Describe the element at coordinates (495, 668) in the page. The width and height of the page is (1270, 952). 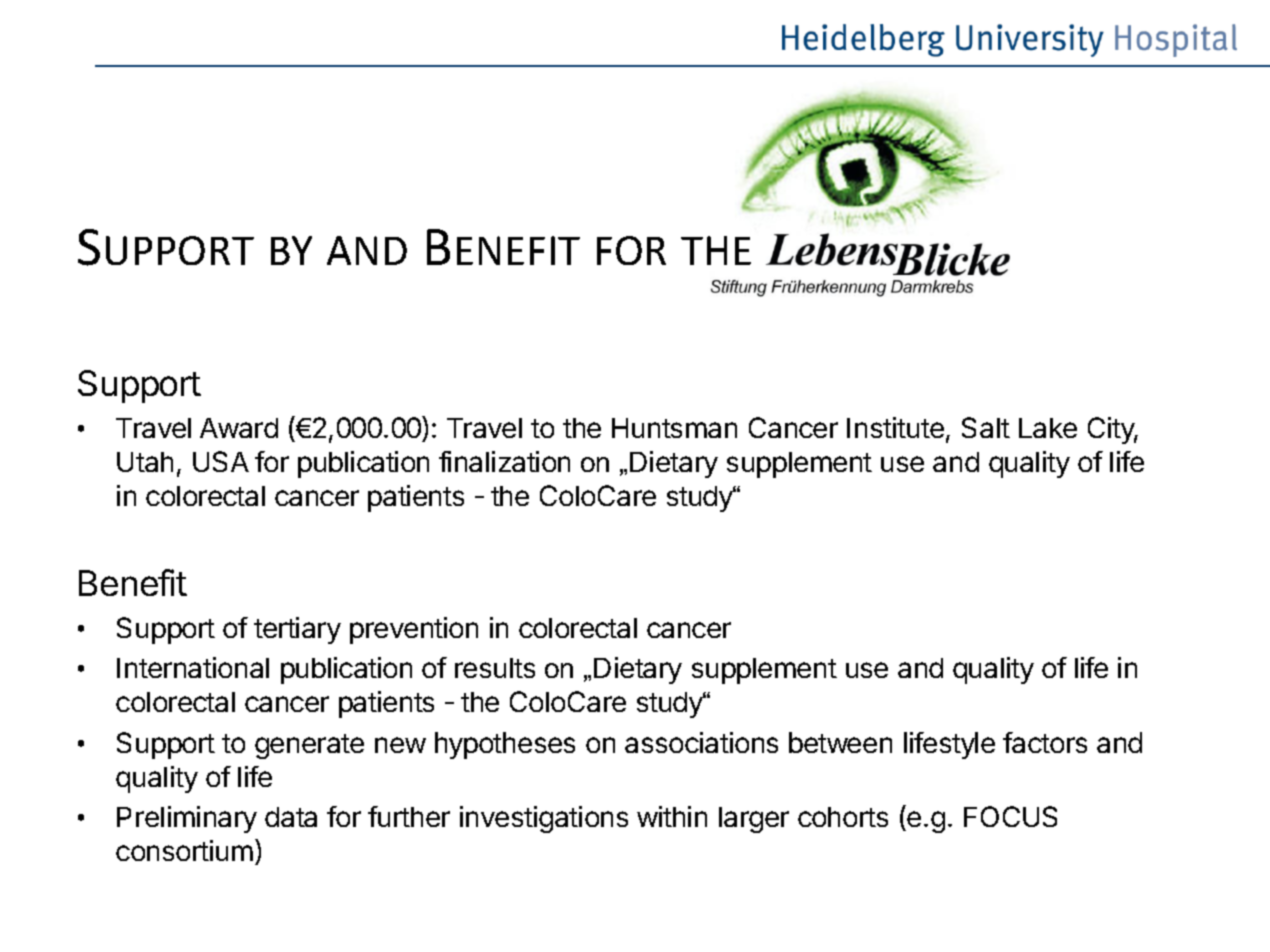
I see `results` at that location.
